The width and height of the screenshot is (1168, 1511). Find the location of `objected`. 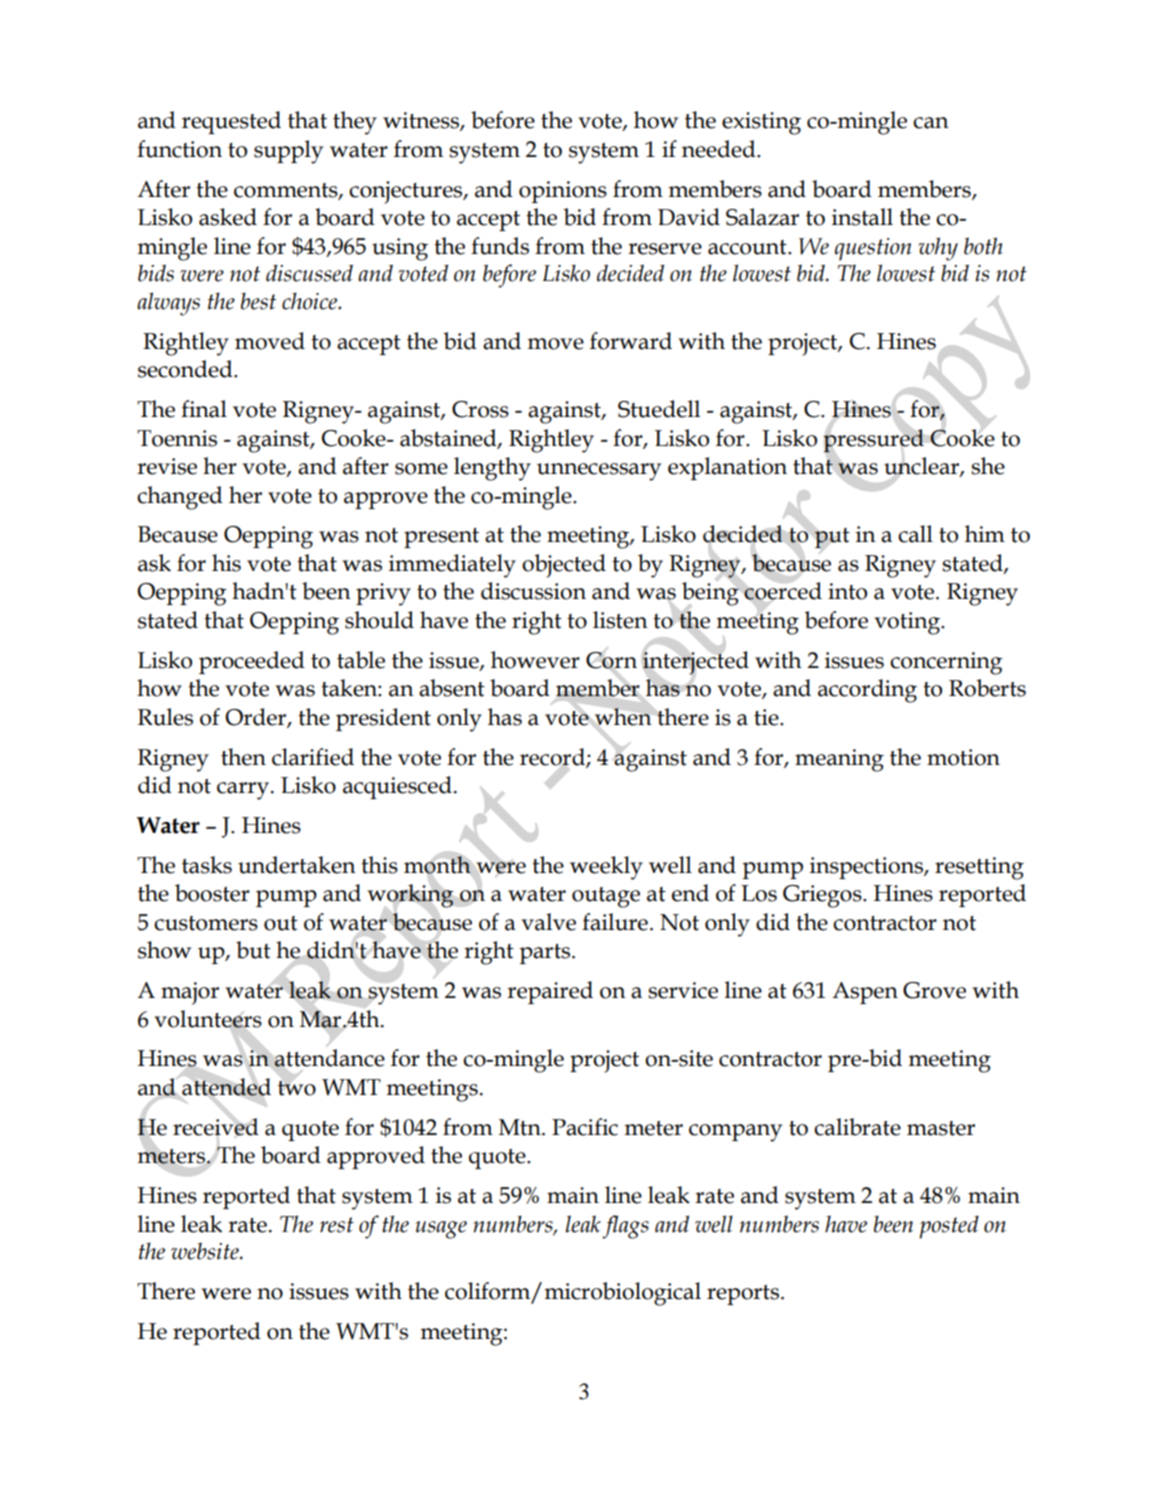

objected is located at coordinates (564, 566).
